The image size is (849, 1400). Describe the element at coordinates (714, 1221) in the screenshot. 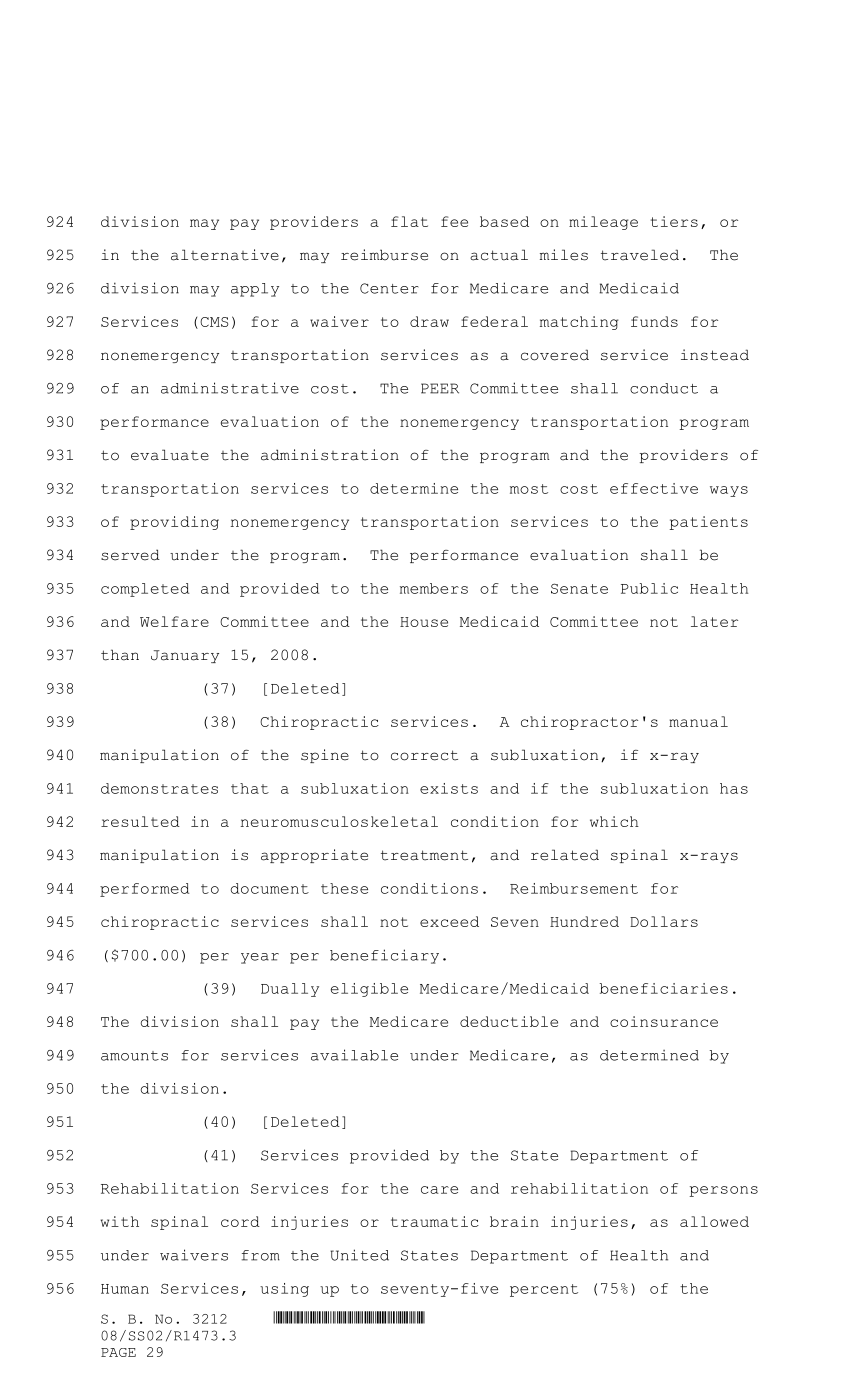

I see `allowed` at that location.
